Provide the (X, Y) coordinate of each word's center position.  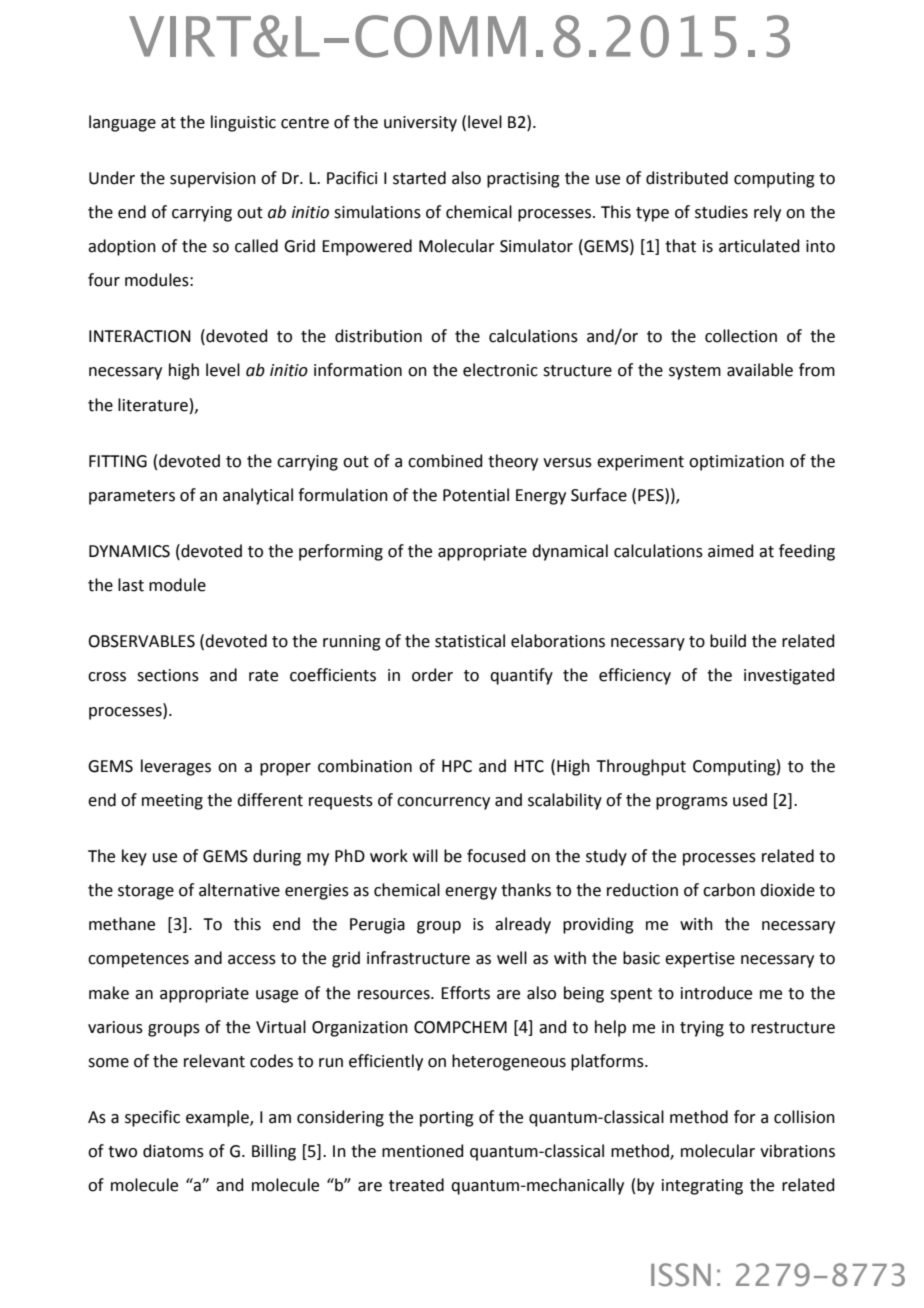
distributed (687, 178)
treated (416, 1185)
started (419, 178)
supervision (213, 180)
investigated (789, 676)
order (432, 675)
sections (168, 675)
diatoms (173, 1151)
